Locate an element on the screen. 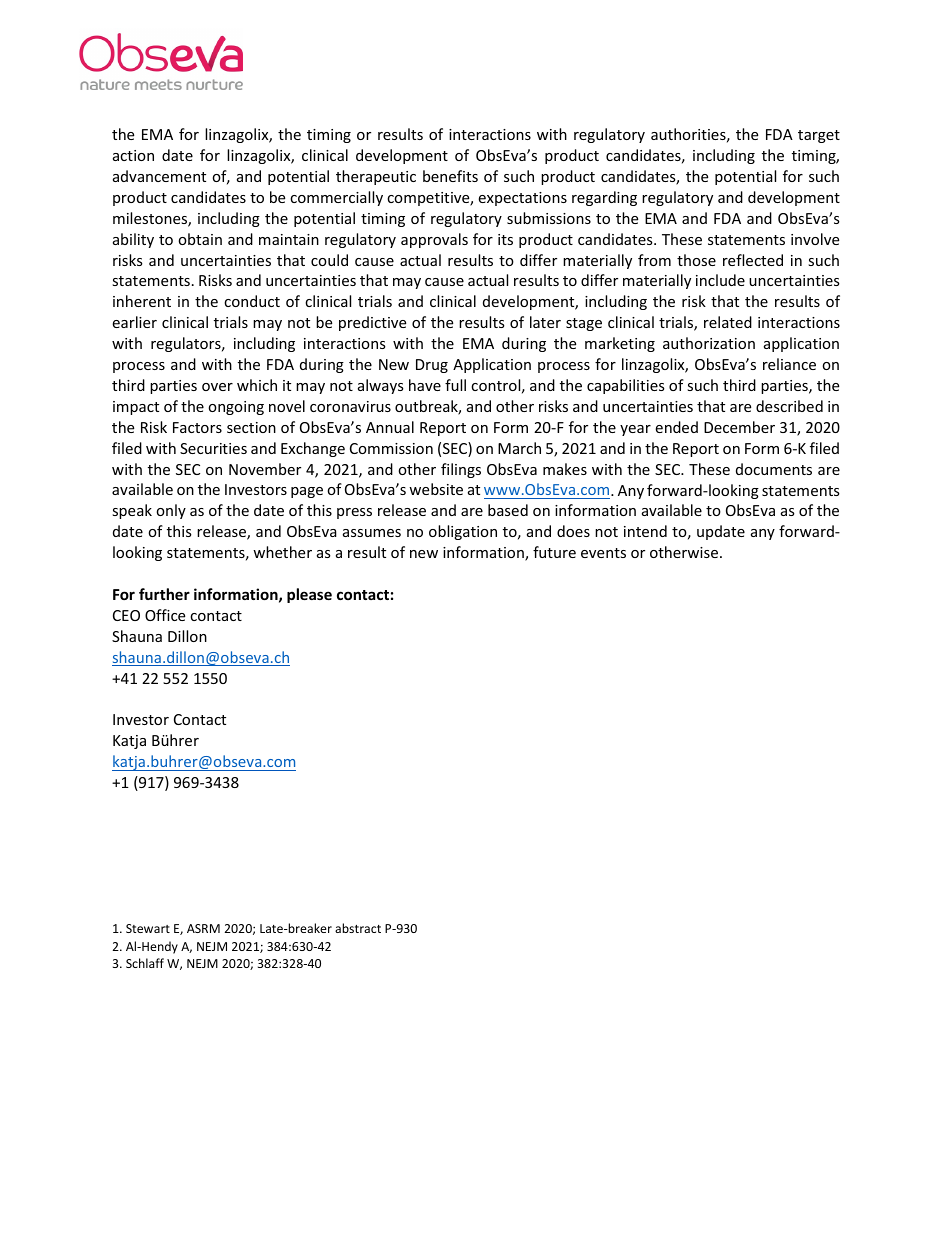 This screenshot has height=1233, width=952. over is located at coordinates (217, 387).
